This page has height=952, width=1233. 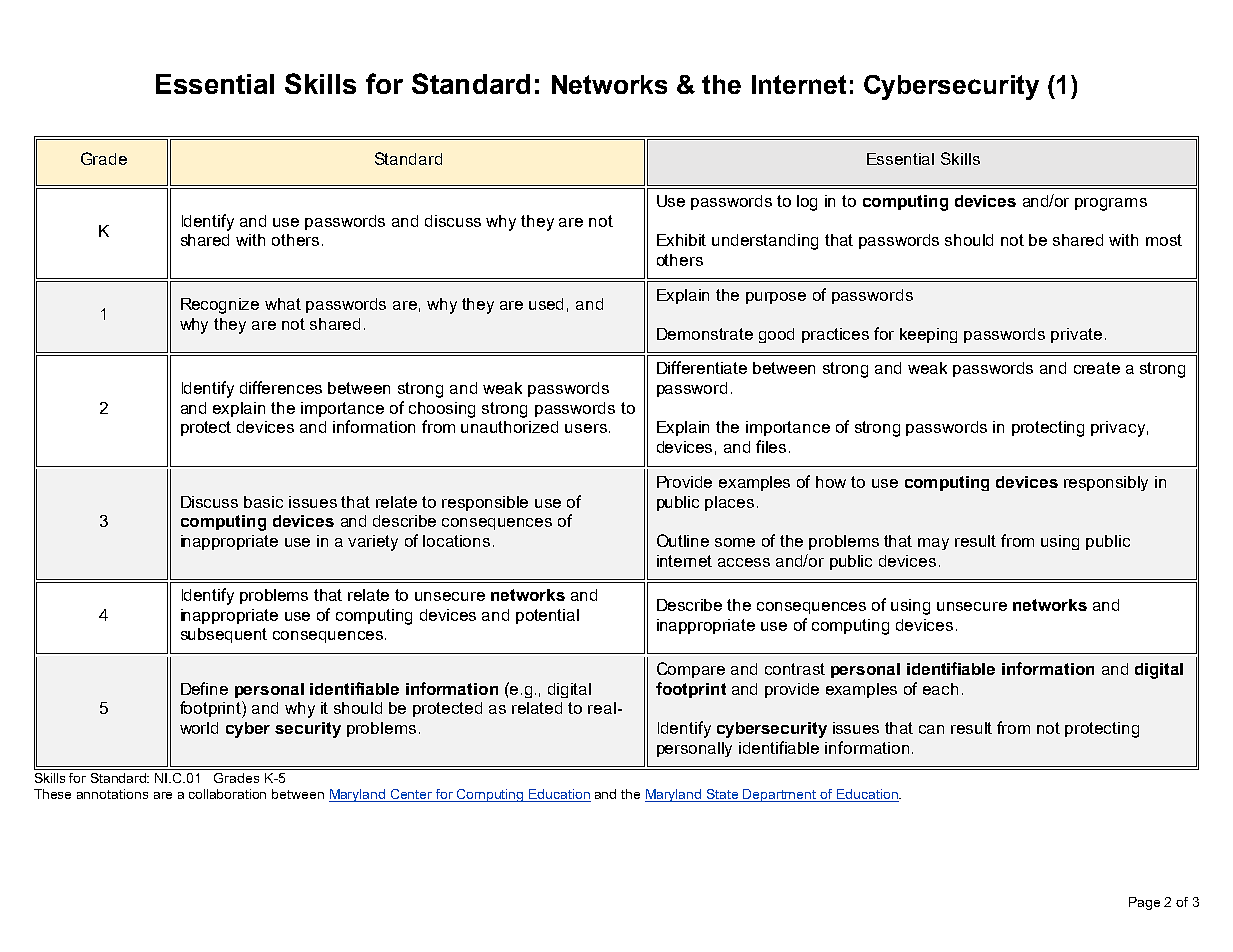 What do you see at coordinates (227, 794) in the page?
I see `collaboration` at bounding box center [227, 794].
